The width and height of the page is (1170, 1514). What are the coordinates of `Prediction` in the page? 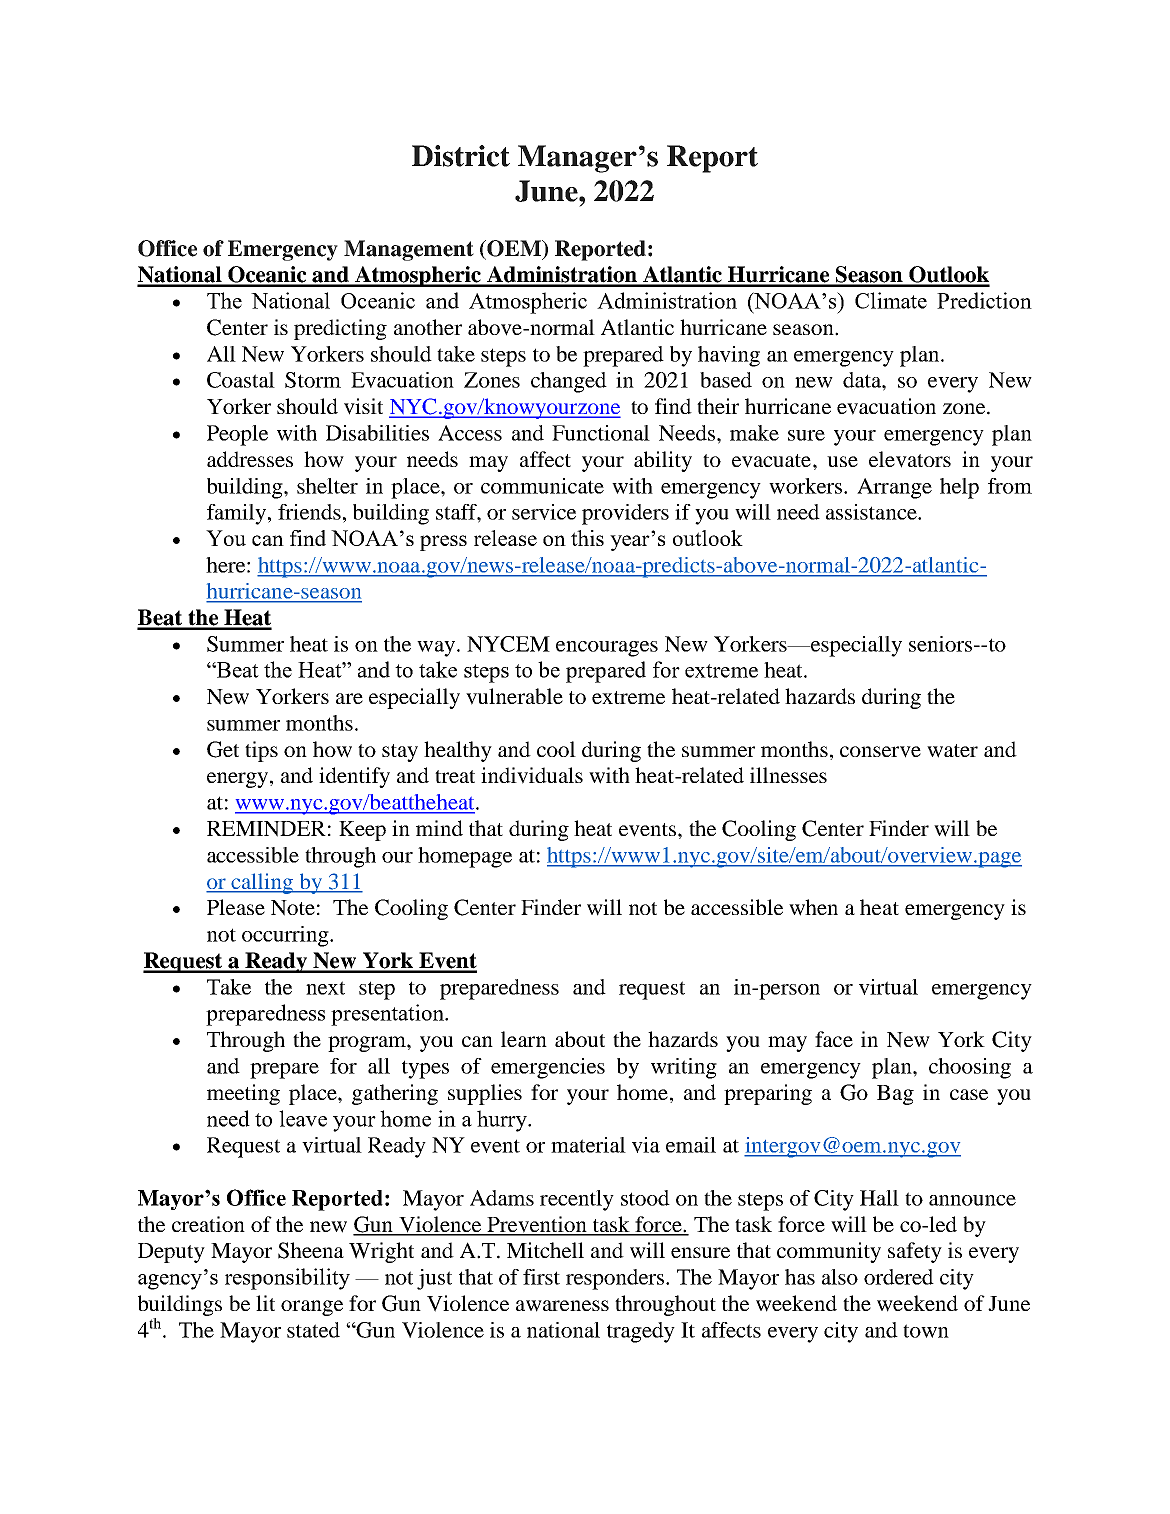 It's located at (984, 300).
